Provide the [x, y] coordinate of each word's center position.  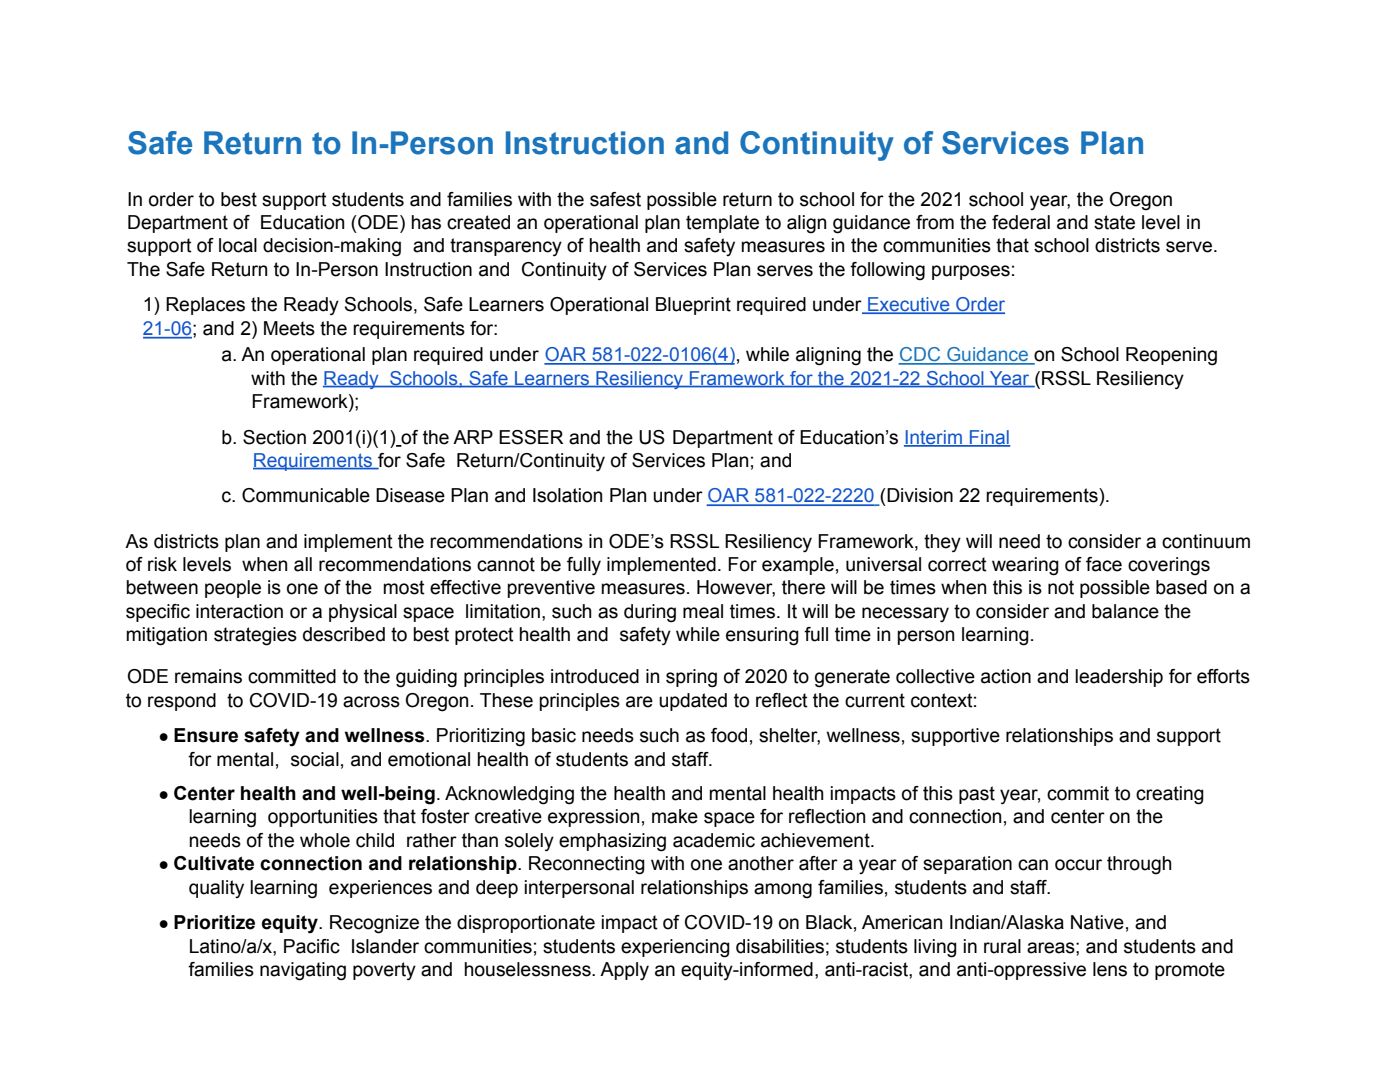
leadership [1119, 678]
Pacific [312, 946]
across [371, 702]
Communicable [306, 495]
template [722, 224]
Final [989, 438]
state [1114, 222]
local [238, 245]
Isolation [567, 495]
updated [693, 702]
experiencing [675, 948]
